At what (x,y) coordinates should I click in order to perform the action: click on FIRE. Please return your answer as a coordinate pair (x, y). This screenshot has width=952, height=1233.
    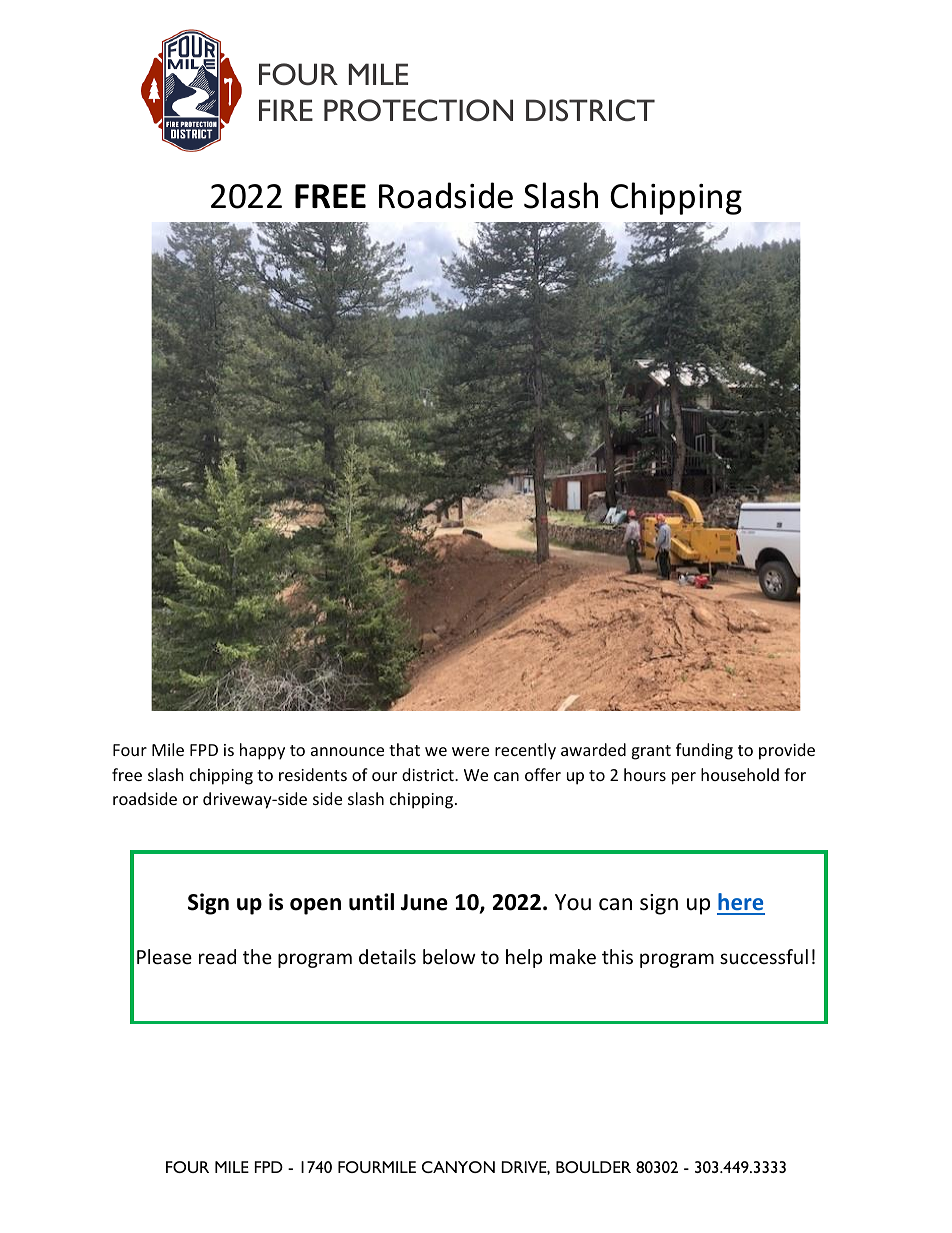
    Looking at the image, I should click on (286, 110).
